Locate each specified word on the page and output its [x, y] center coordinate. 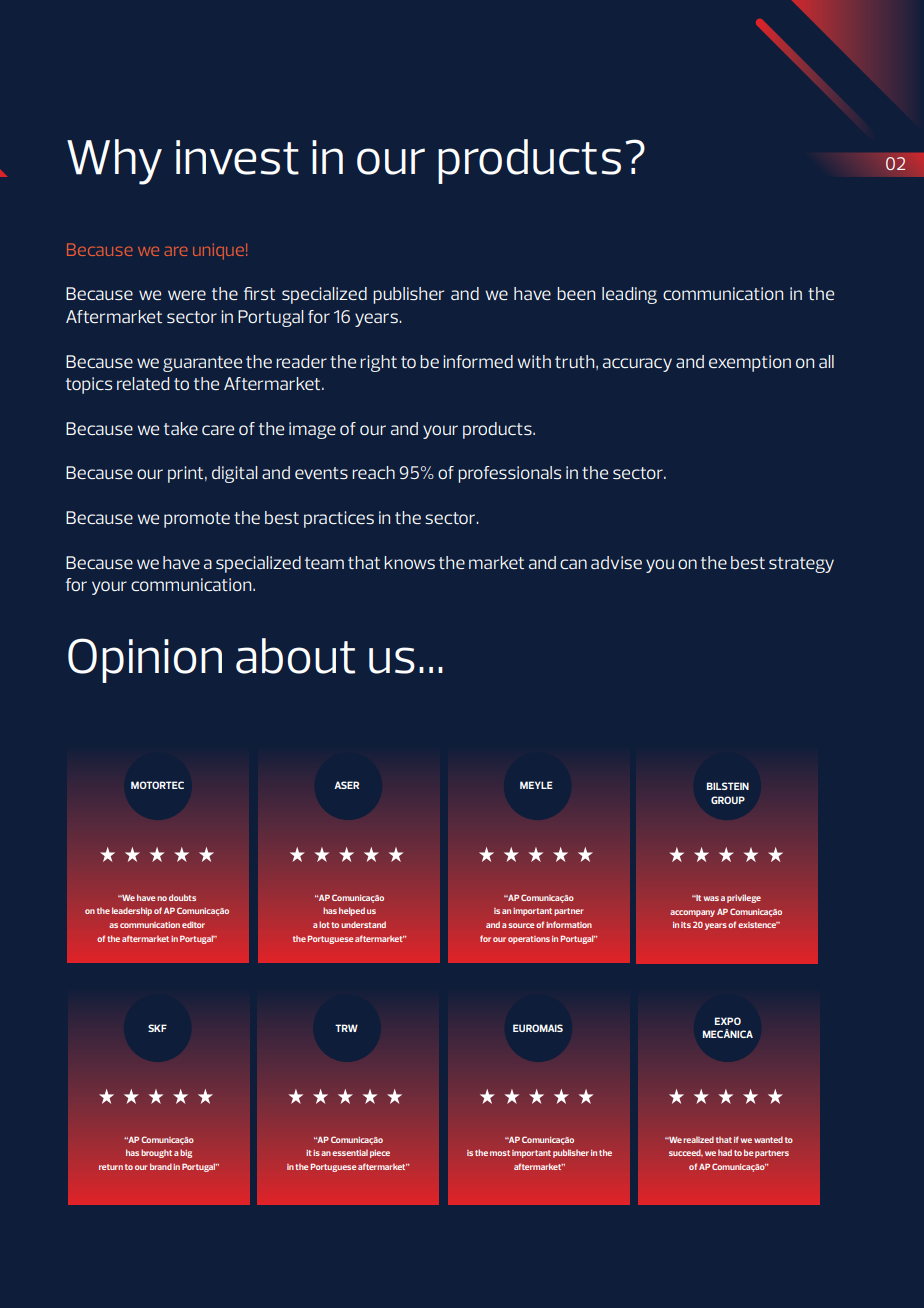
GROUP [728, 800]
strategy [801, 565]
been [576, 293]
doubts [182, 897]
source [521, 925]
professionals [509, 474]
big [186, 1153]
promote [197, 520]
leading [629, 295]
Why [114, 162]
